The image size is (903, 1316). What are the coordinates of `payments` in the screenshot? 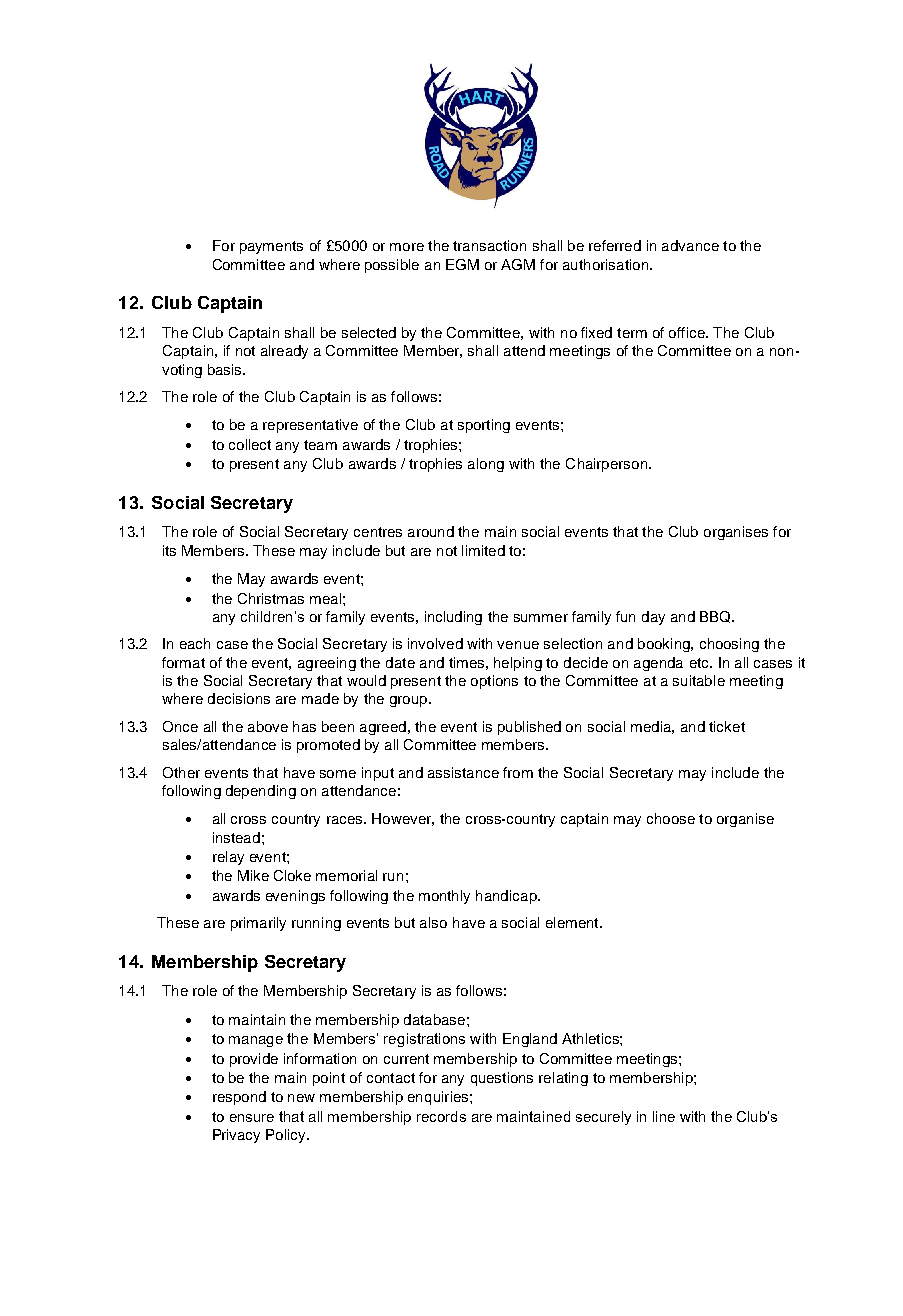 It's located at (271, 247).
